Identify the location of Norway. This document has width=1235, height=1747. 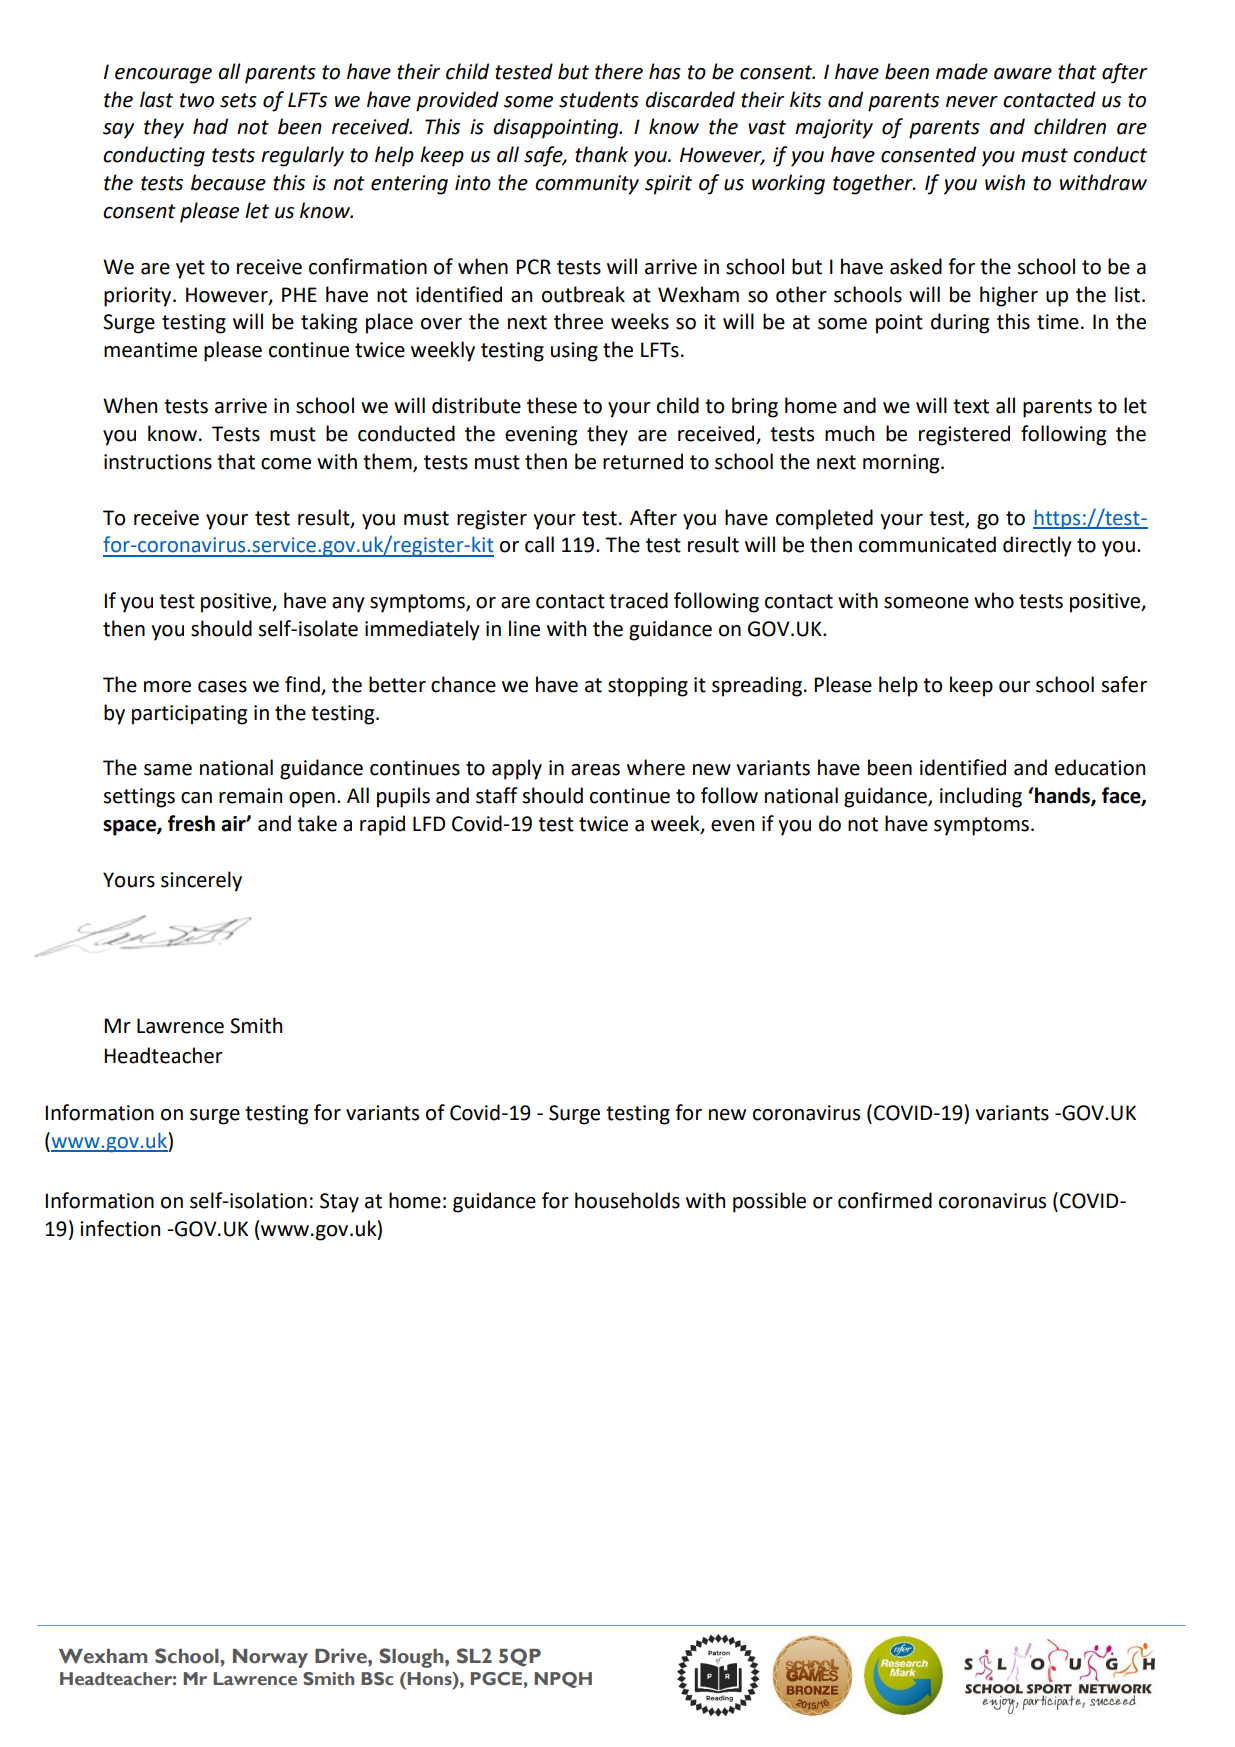
(270, 1658).
